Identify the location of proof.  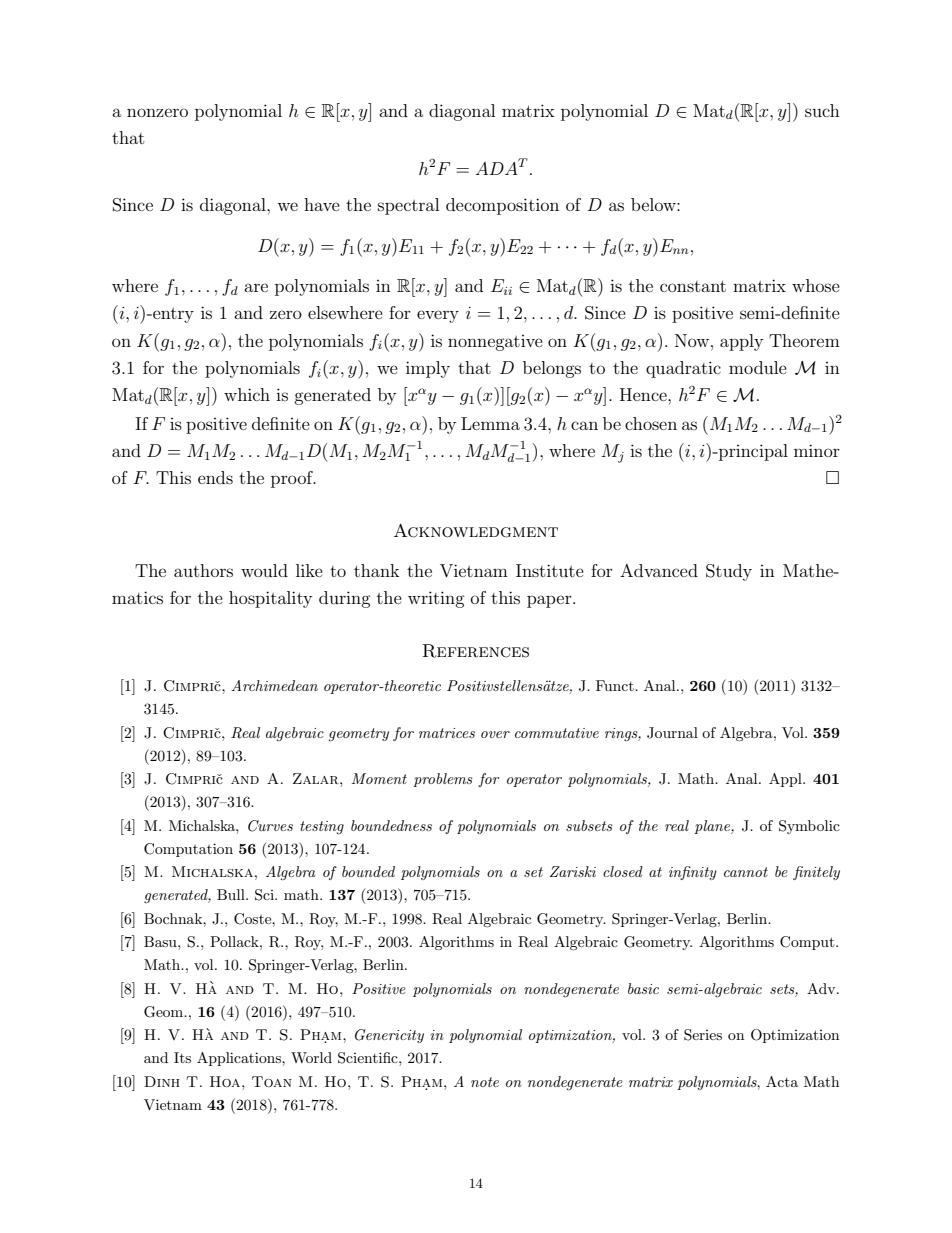
(293, 479).
